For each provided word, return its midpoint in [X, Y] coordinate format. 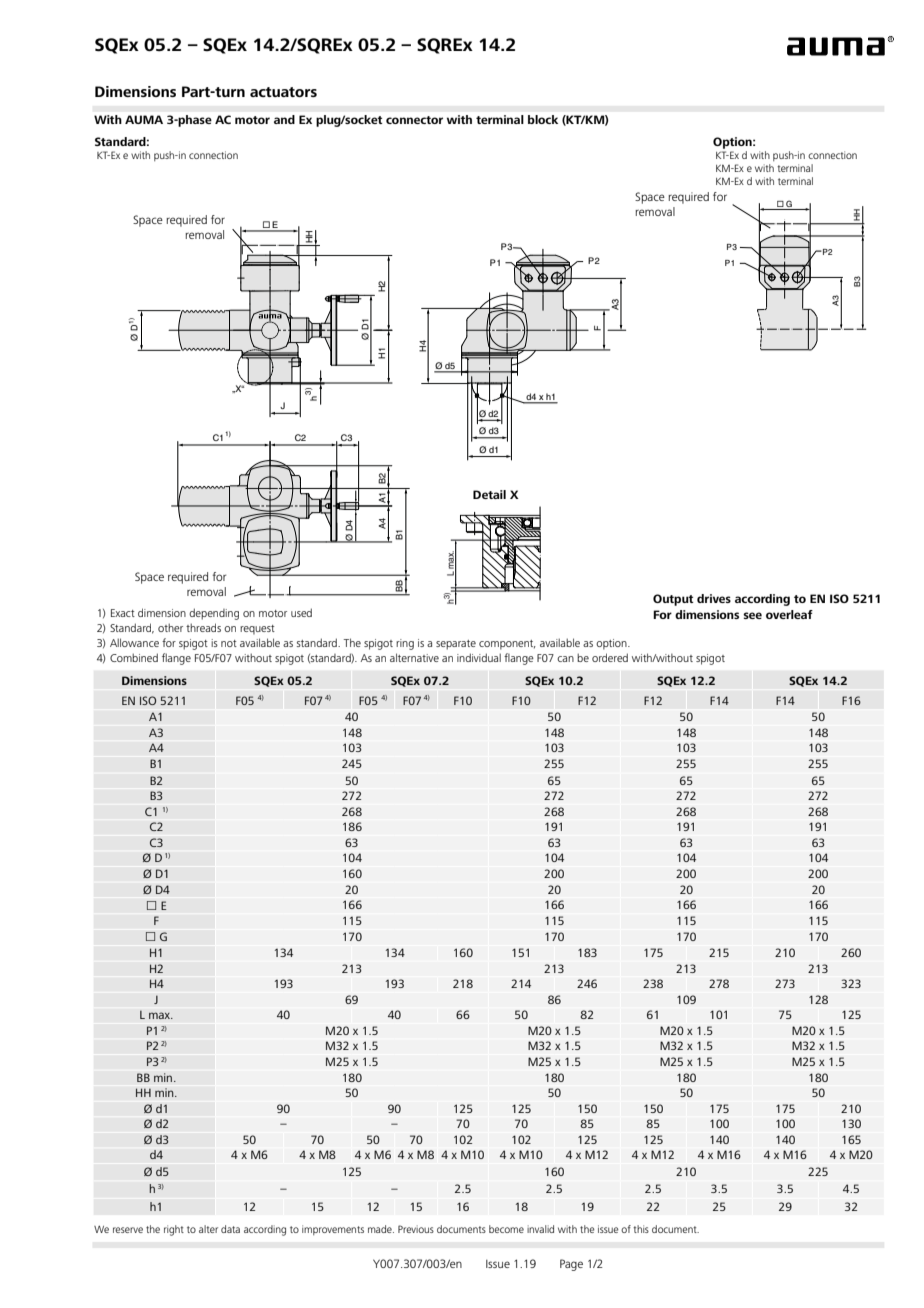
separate [456, 645]
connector [414, 120]
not [229, 643]
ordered [610, 657]
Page [571, 1265]
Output [673, 600]
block [543, 119]
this [641, 1229]
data [230, 1229]
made [381, 1229]
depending [214, 614]
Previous [416, 1229]
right [174, 1230]
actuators [283, 92]
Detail [489, 494]
